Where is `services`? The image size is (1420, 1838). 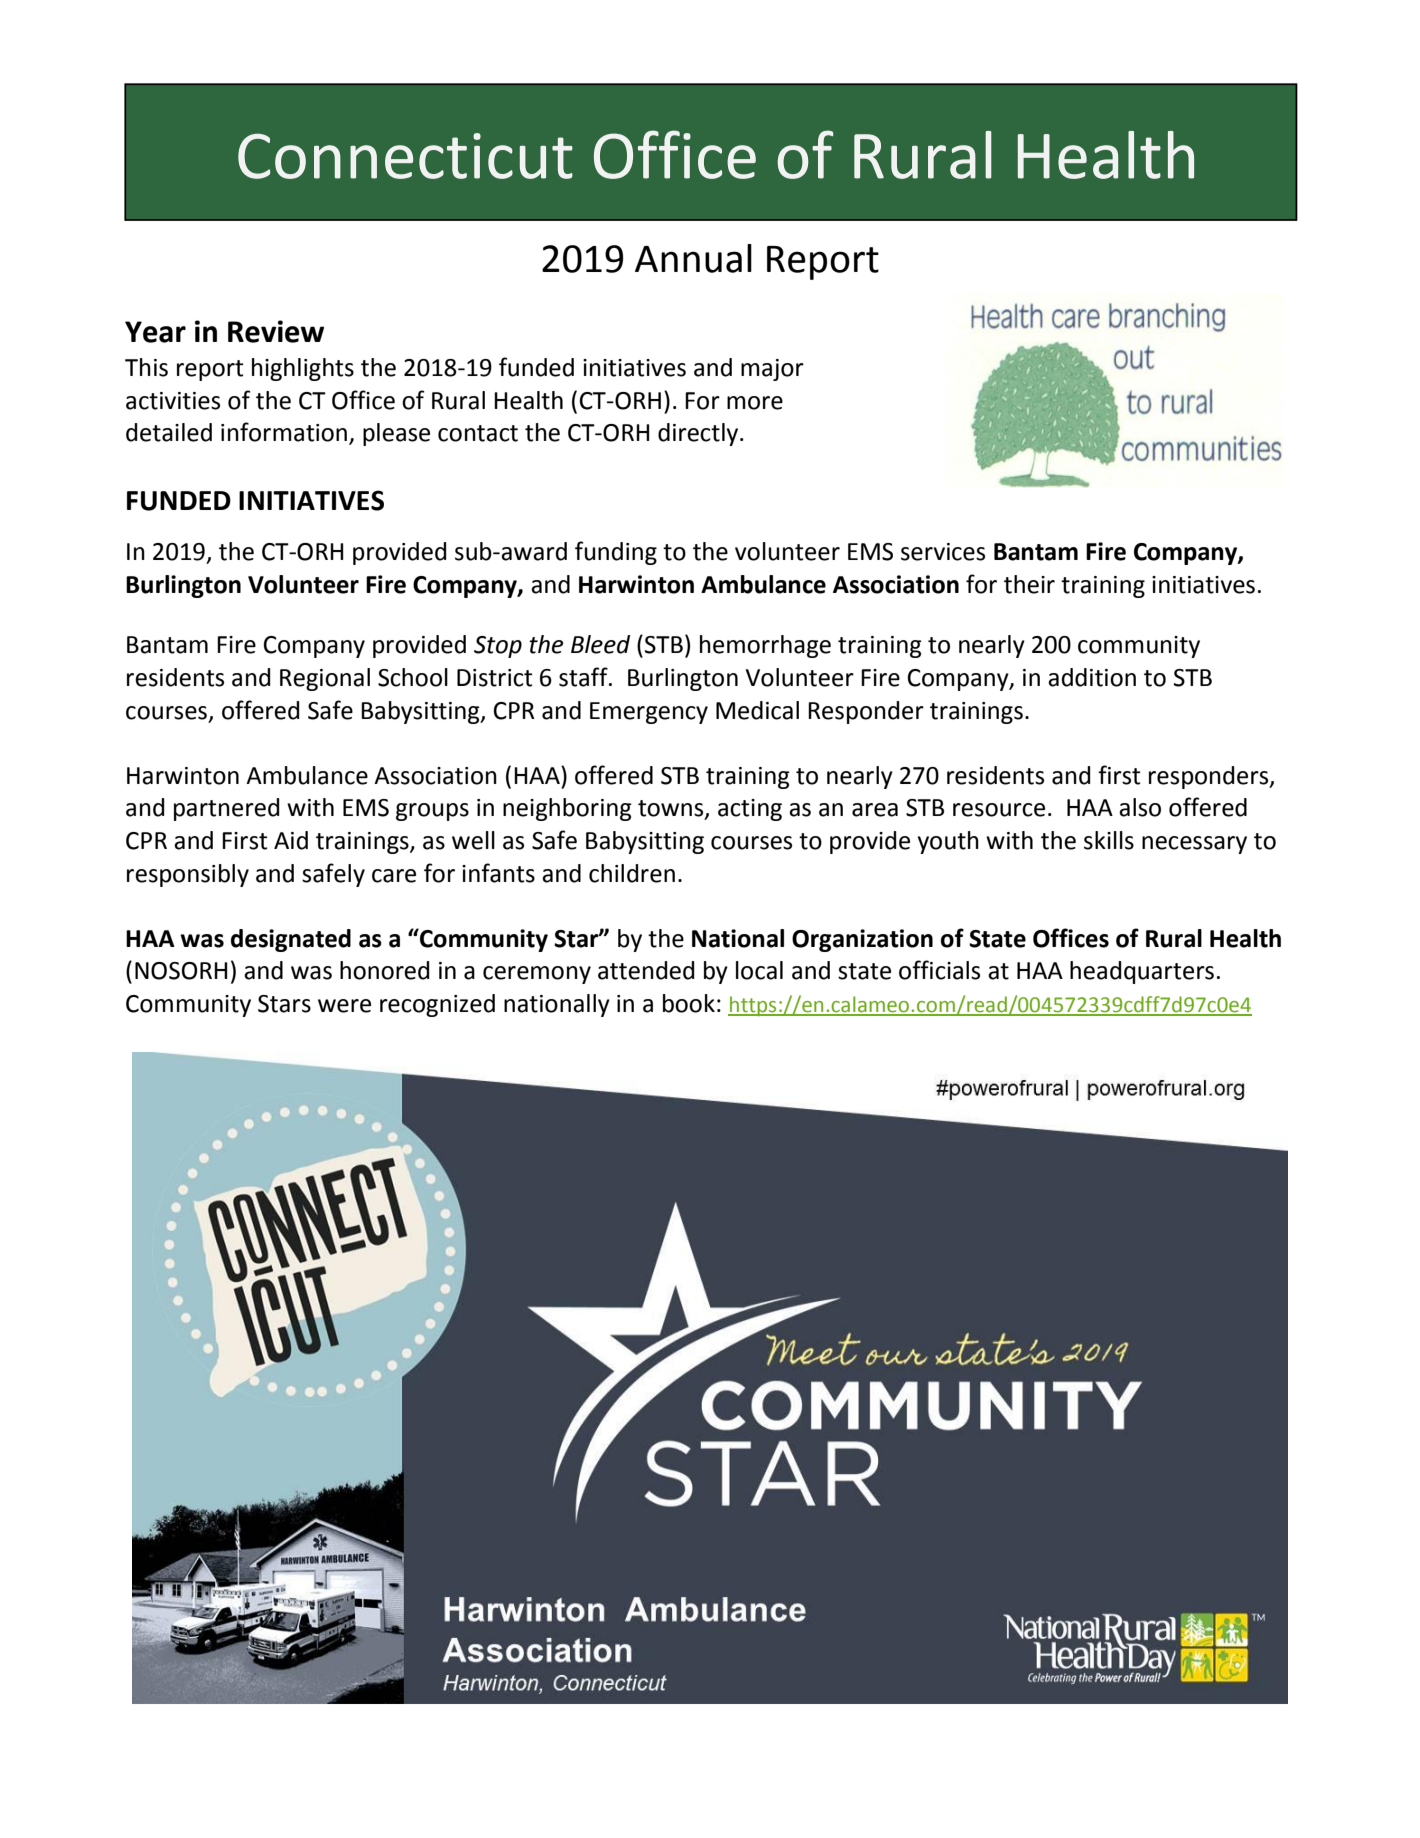 services is located at coordinates (943, 552).
